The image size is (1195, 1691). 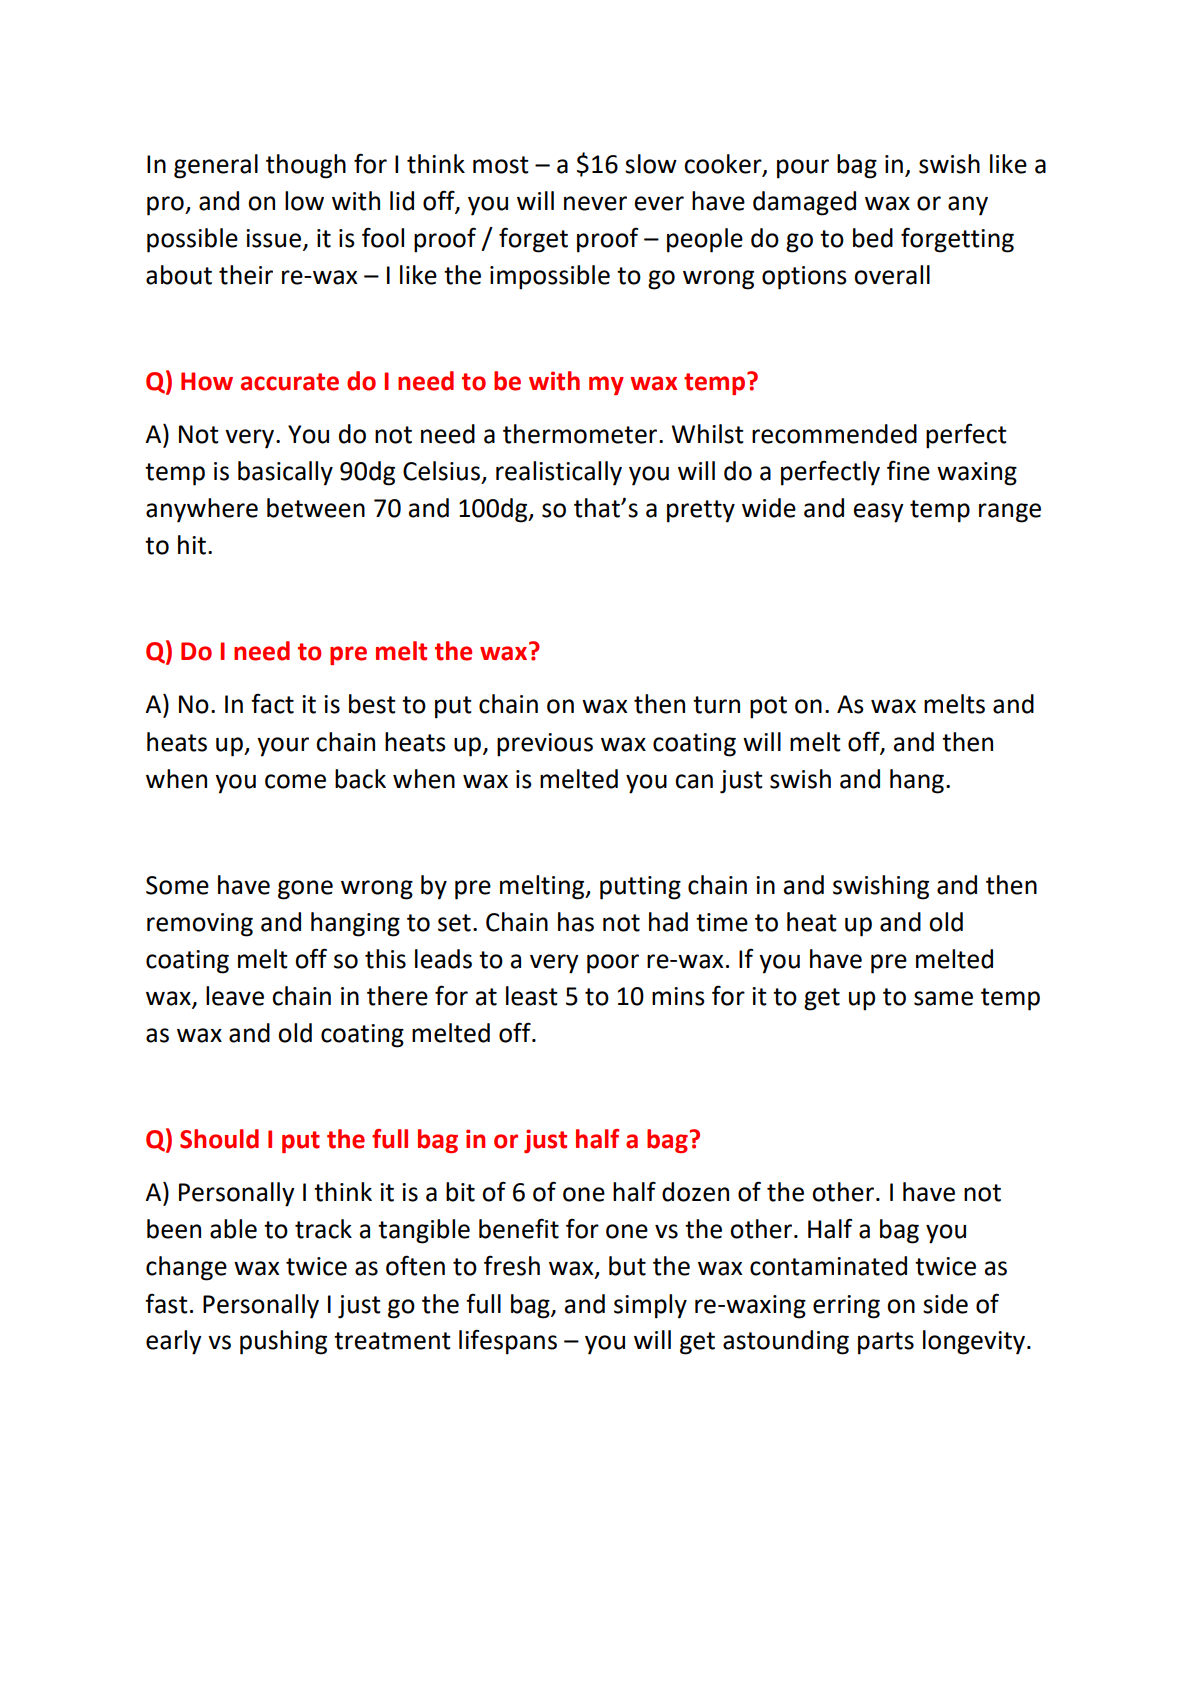 I want to click on least, so click(x=532, y=996).
